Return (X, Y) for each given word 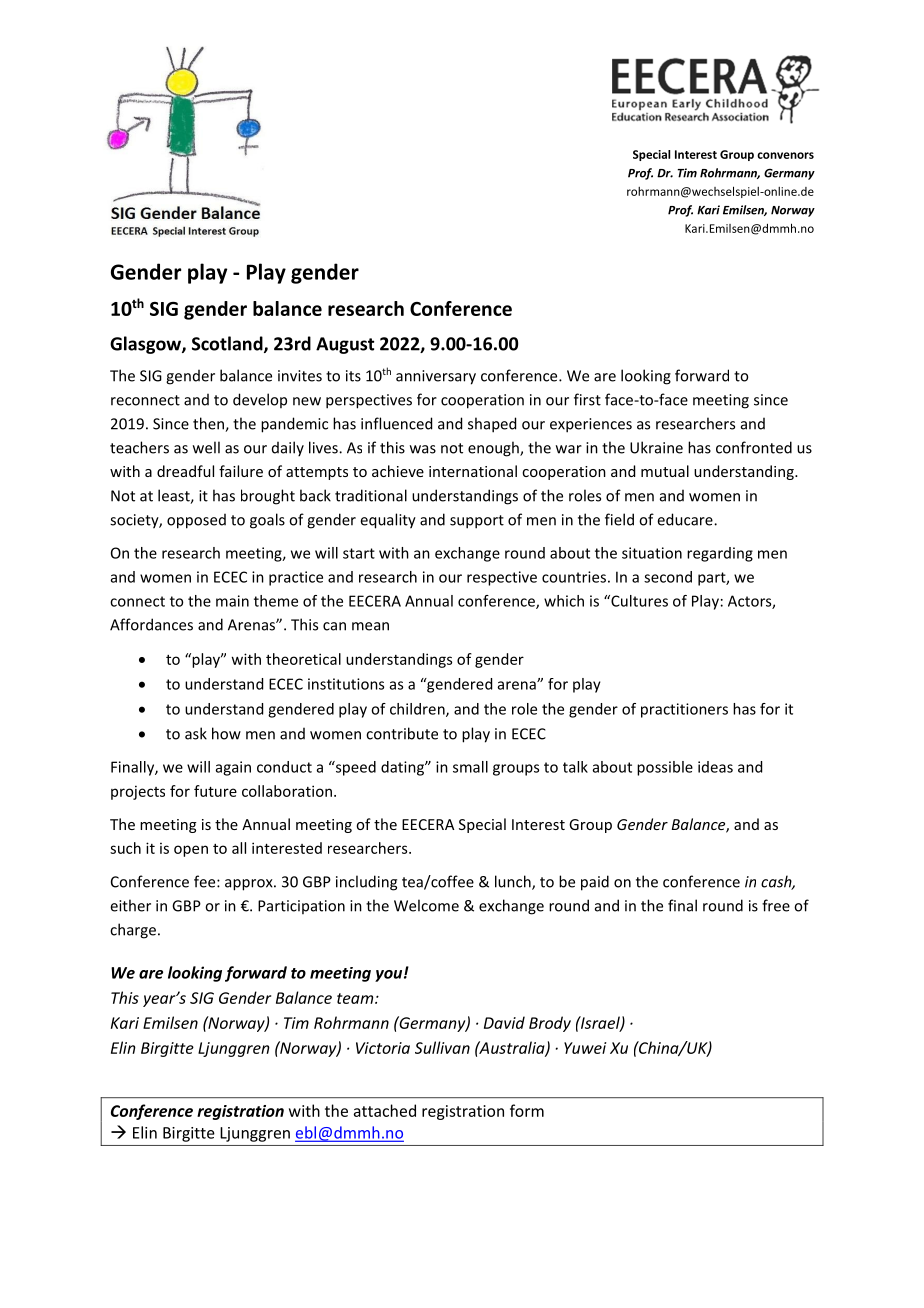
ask (196, 733)
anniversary (436, 377)
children (418, 710)
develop (260, 400)
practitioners (684, 710)
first (587, 399)
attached (385, 1110)
